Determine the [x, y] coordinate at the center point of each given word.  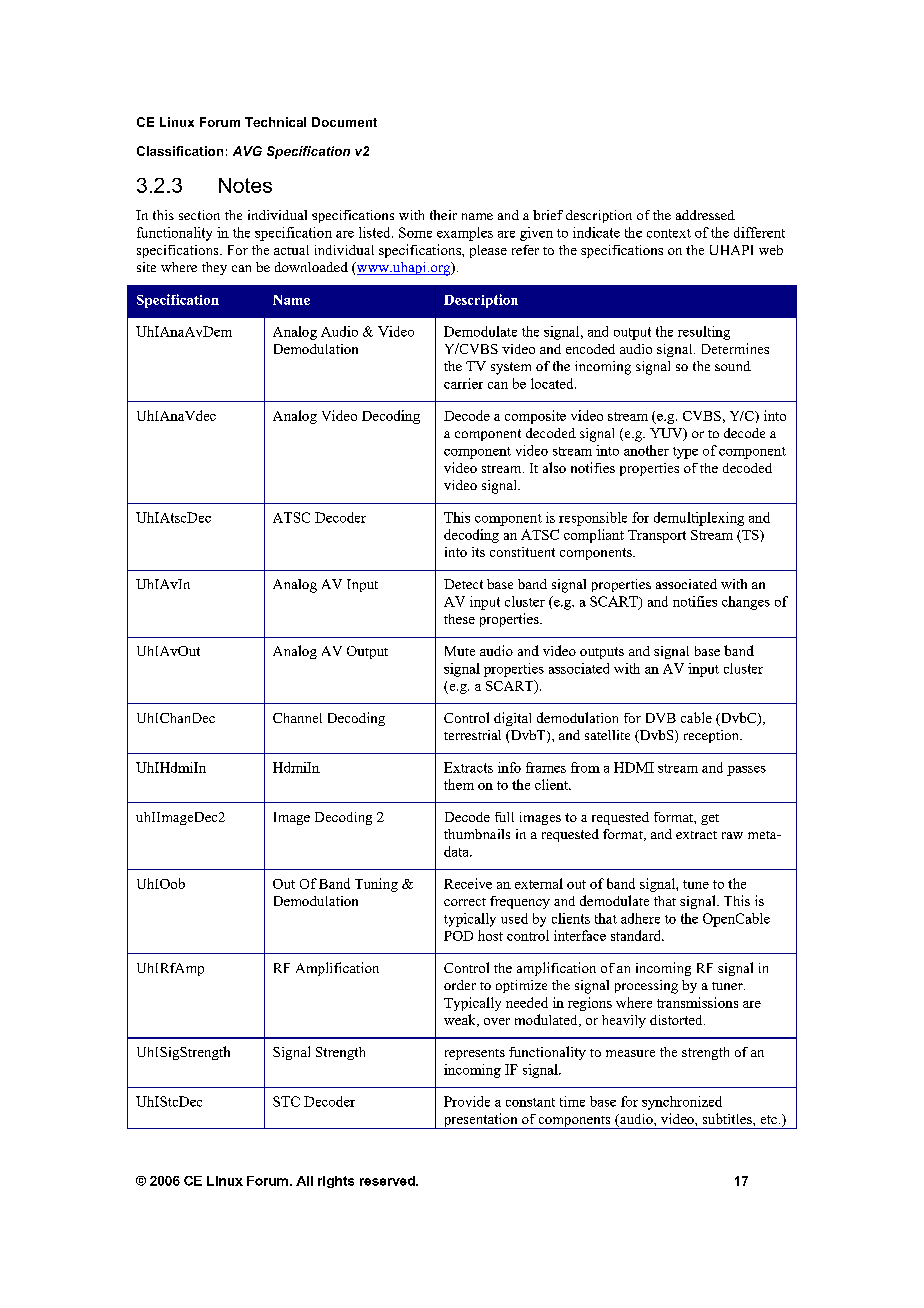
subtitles [728, 1118]
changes [746, 603]
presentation [480, 1121]
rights [336, 1182]
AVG [247, 151]
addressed [705, 215]
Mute [460, 651]
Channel [297, 718]
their [443, 215]
